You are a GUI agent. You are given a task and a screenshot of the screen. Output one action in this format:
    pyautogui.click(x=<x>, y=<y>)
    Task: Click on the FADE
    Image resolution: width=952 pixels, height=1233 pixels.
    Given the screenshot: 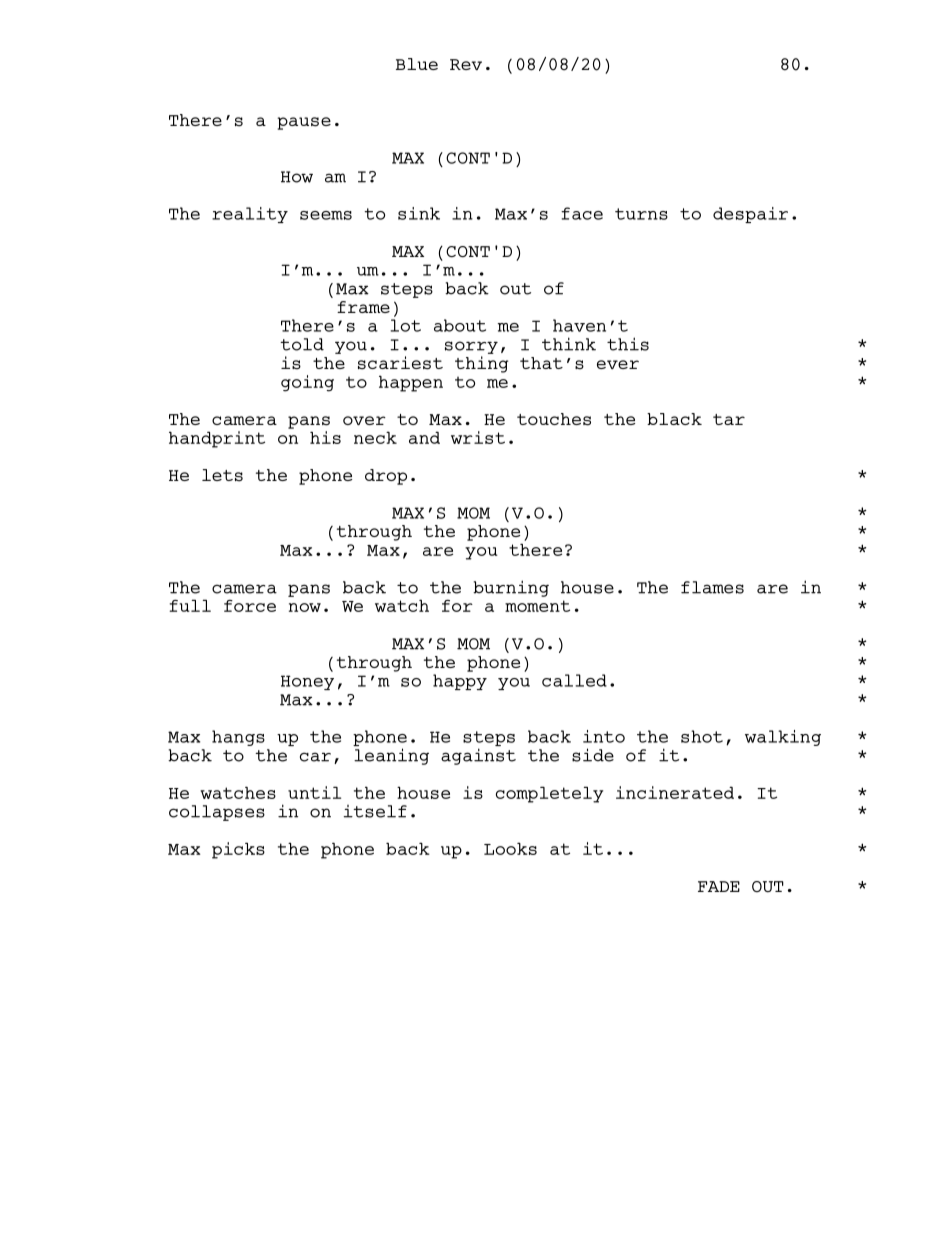 What is the action you would take?
    pyautogui.click(x=719, y=886)
